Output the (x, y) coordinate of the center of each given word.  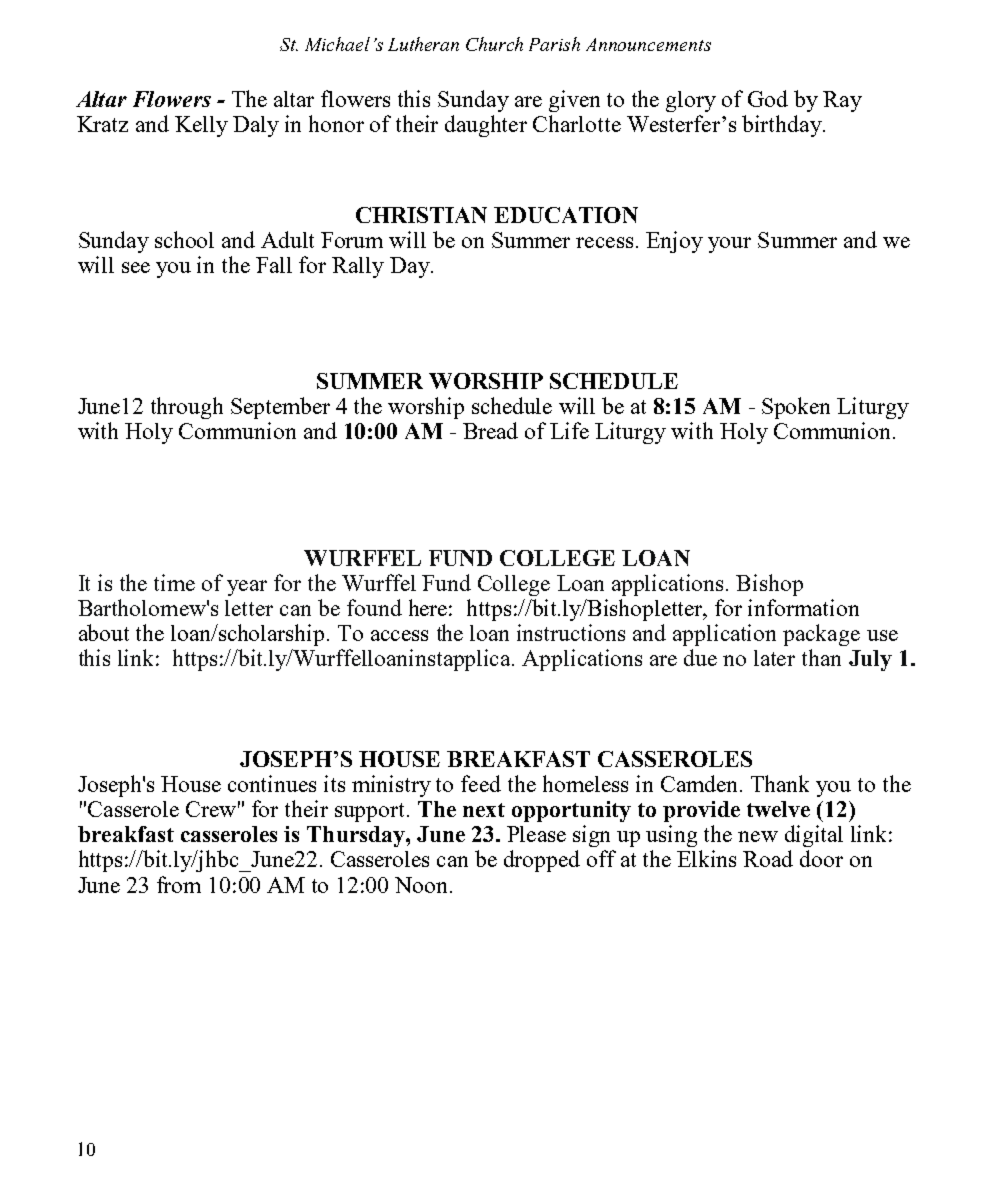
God (768, 98)
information (803, 607)
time (174, 582)
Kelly (201, 126)
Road (768, 858)
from (179, 884)
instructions (571, 632)
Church (494, 44)
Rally (358, 267)
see (136, 267)
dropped (542, 861)
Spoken (796, 408)
